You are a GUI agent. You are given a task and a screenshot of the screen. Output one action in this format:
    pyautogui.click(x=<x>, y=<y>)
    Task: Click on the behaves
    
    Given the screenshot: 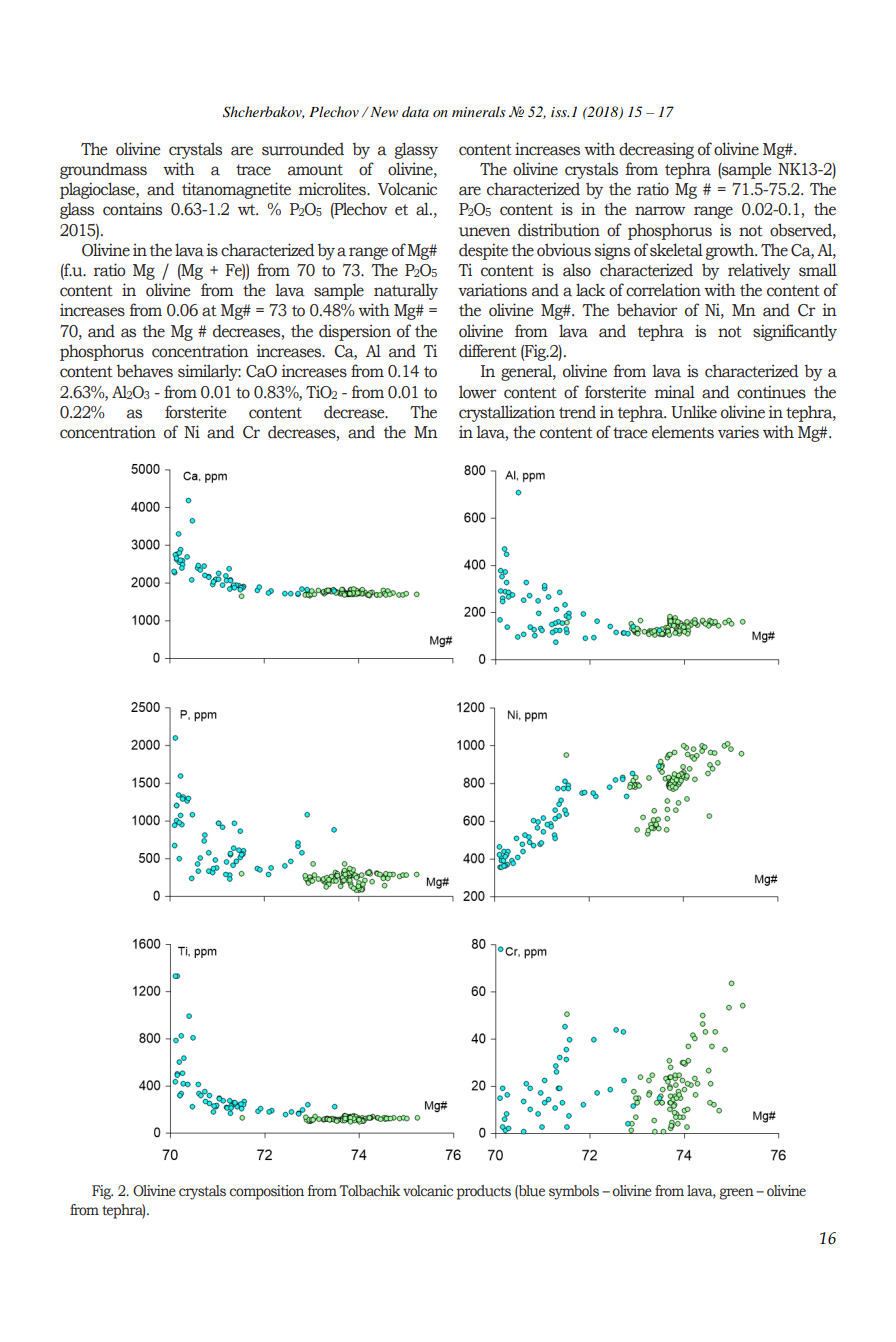 What is the action you would take?
    pyautogui.click(x=145, y=371)
